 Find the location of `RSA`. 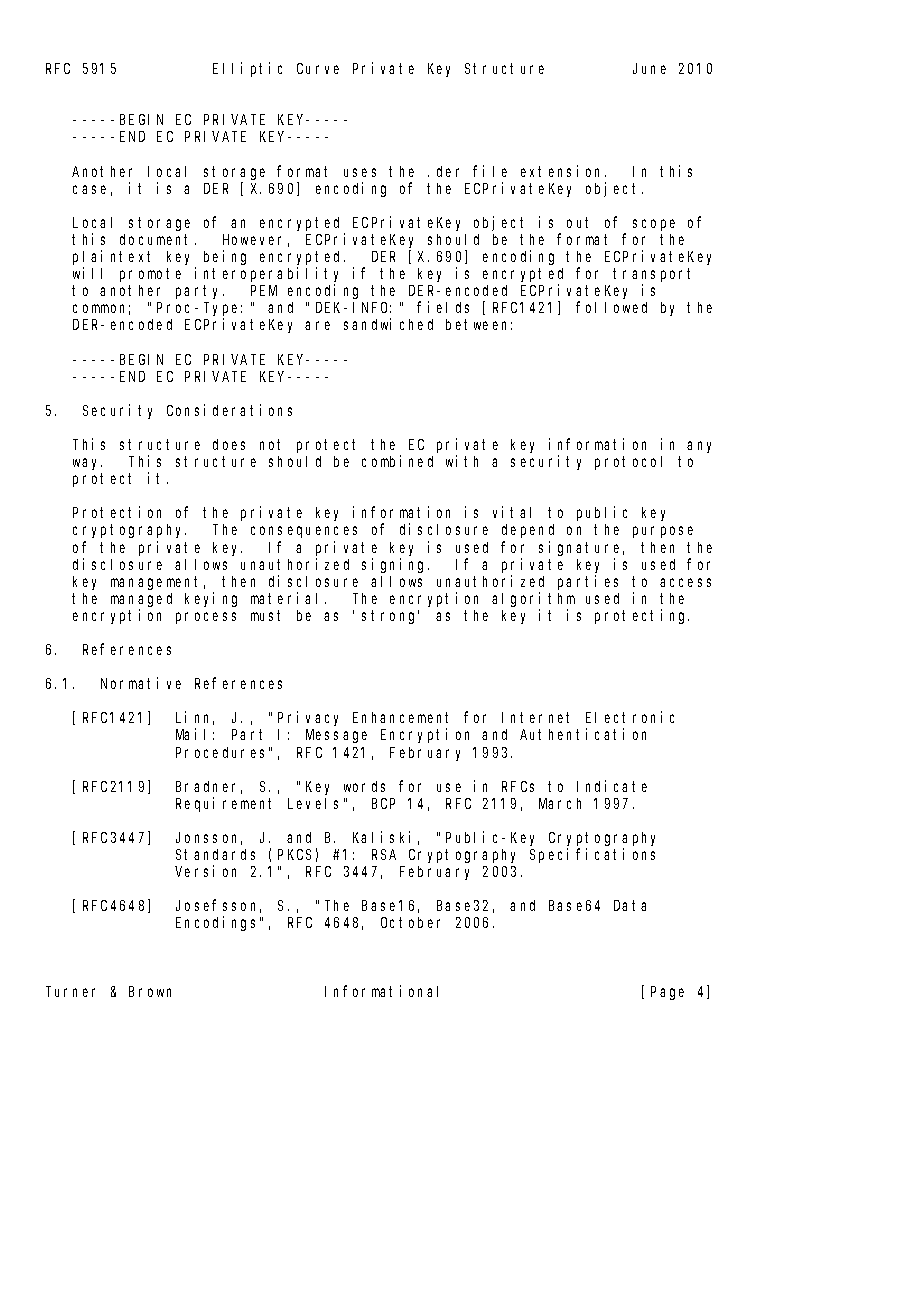

RSA is located at coordinates (384, 854).
